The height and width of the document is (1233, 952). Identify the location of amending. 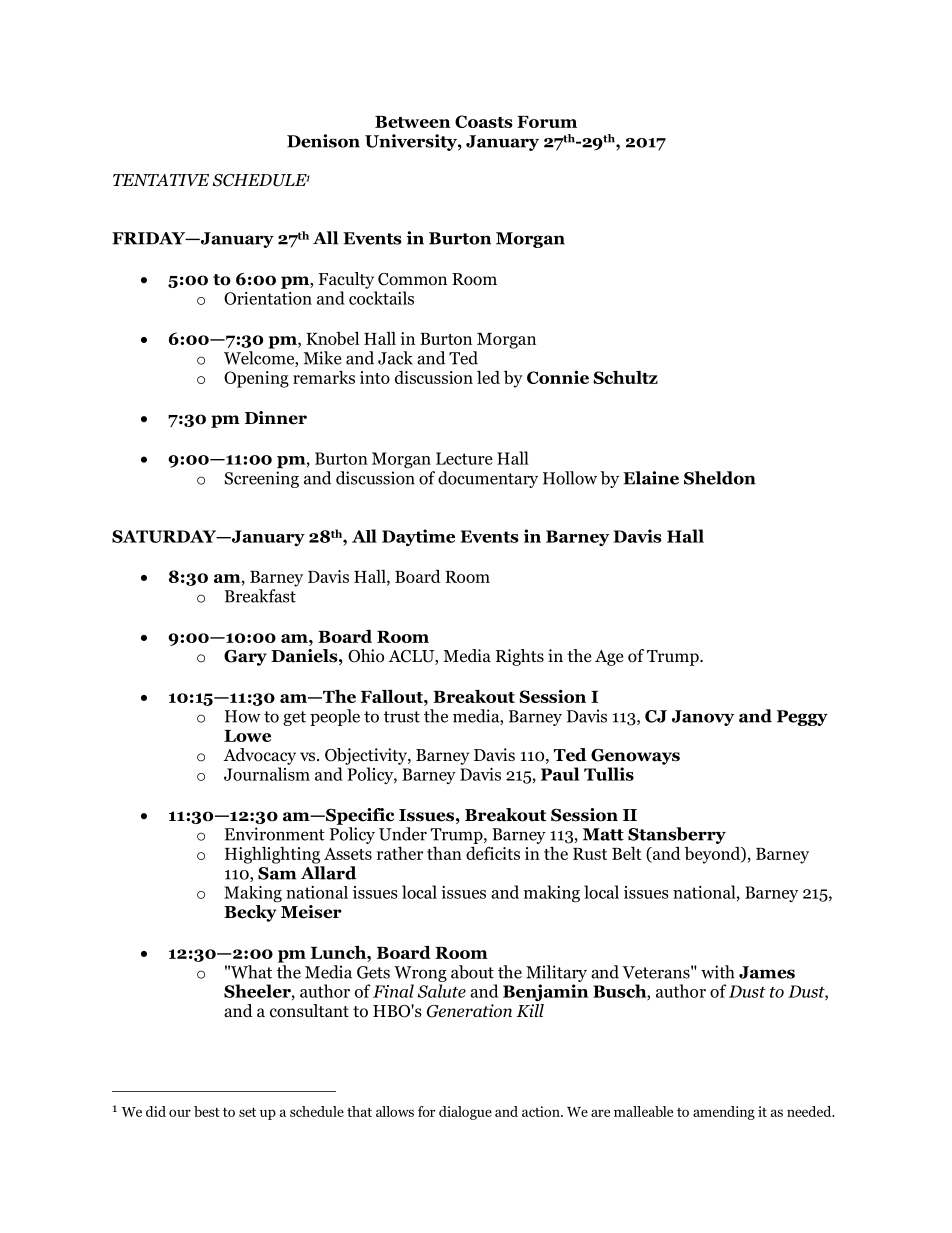
(724, 1113).
